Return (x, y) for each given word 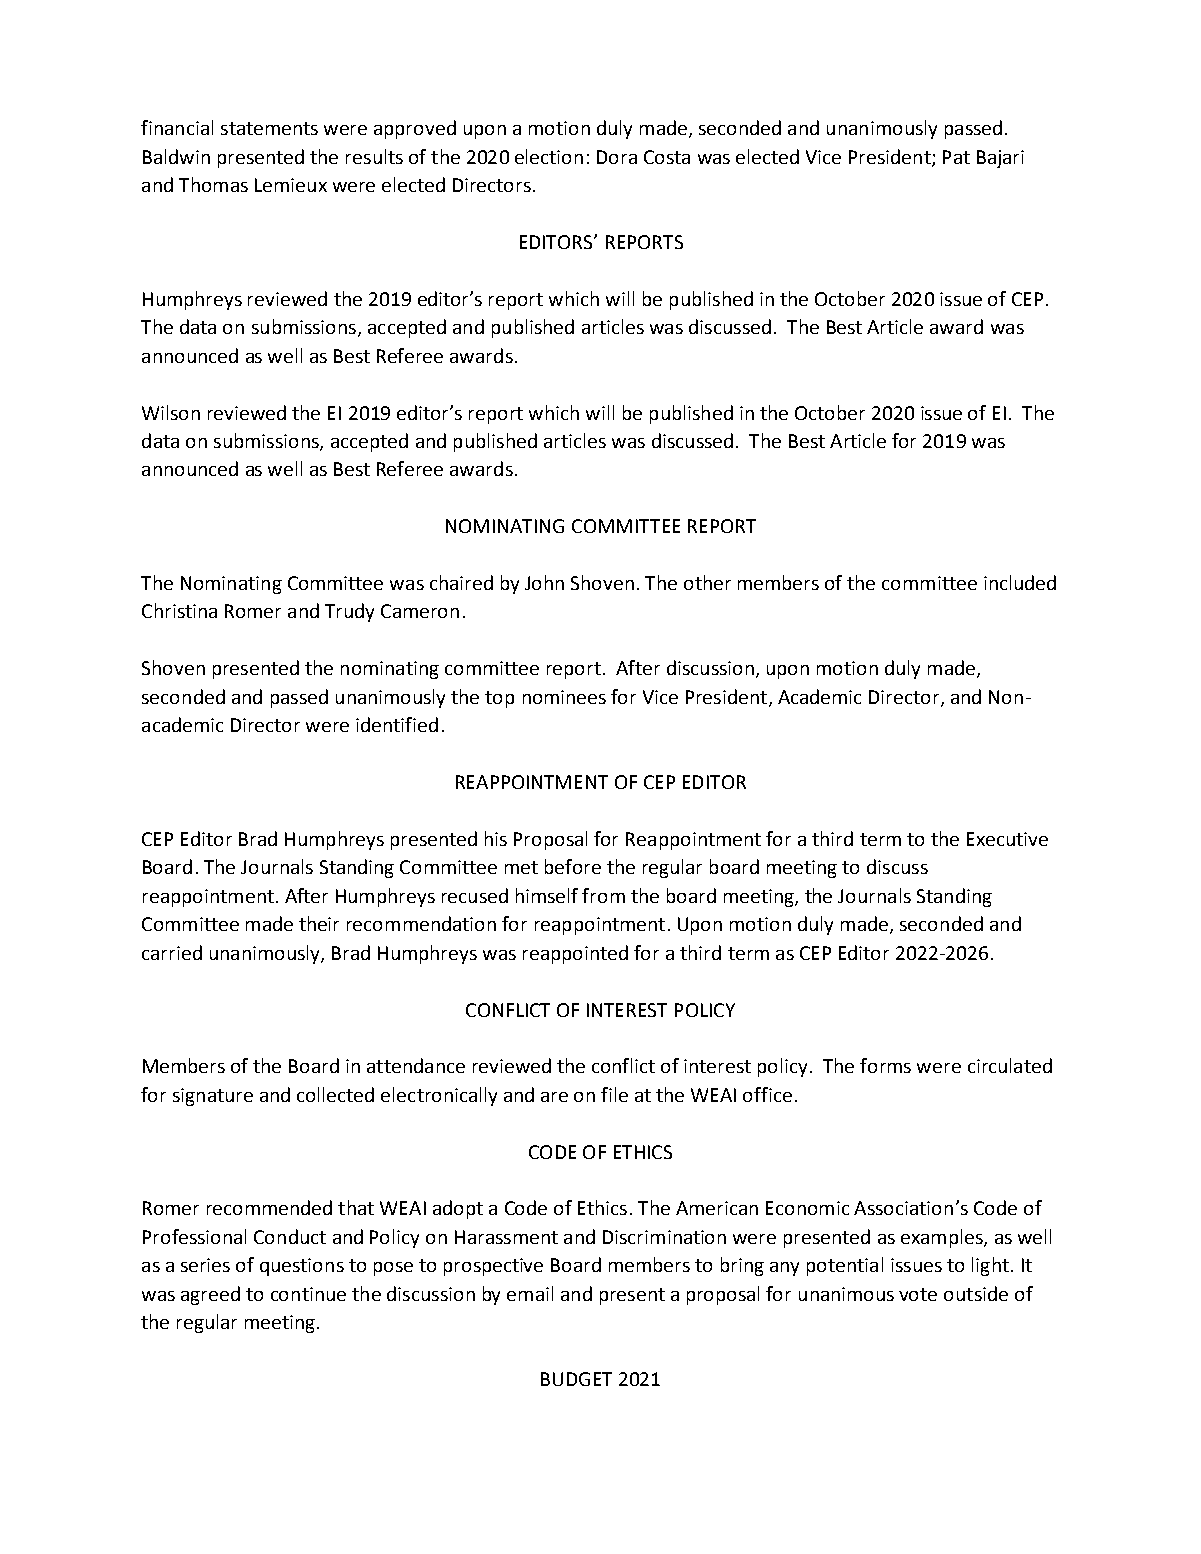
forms (885, 1065)
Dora (617, 157)
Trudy (349, 612)
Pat (956, 157)
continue (308, 1294)
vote (918, 1294)
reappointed (575, 954)
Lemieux (291, 185)
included (1020, 582)
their (319, 923)
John (544, 582)
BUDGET (576, 1379)
